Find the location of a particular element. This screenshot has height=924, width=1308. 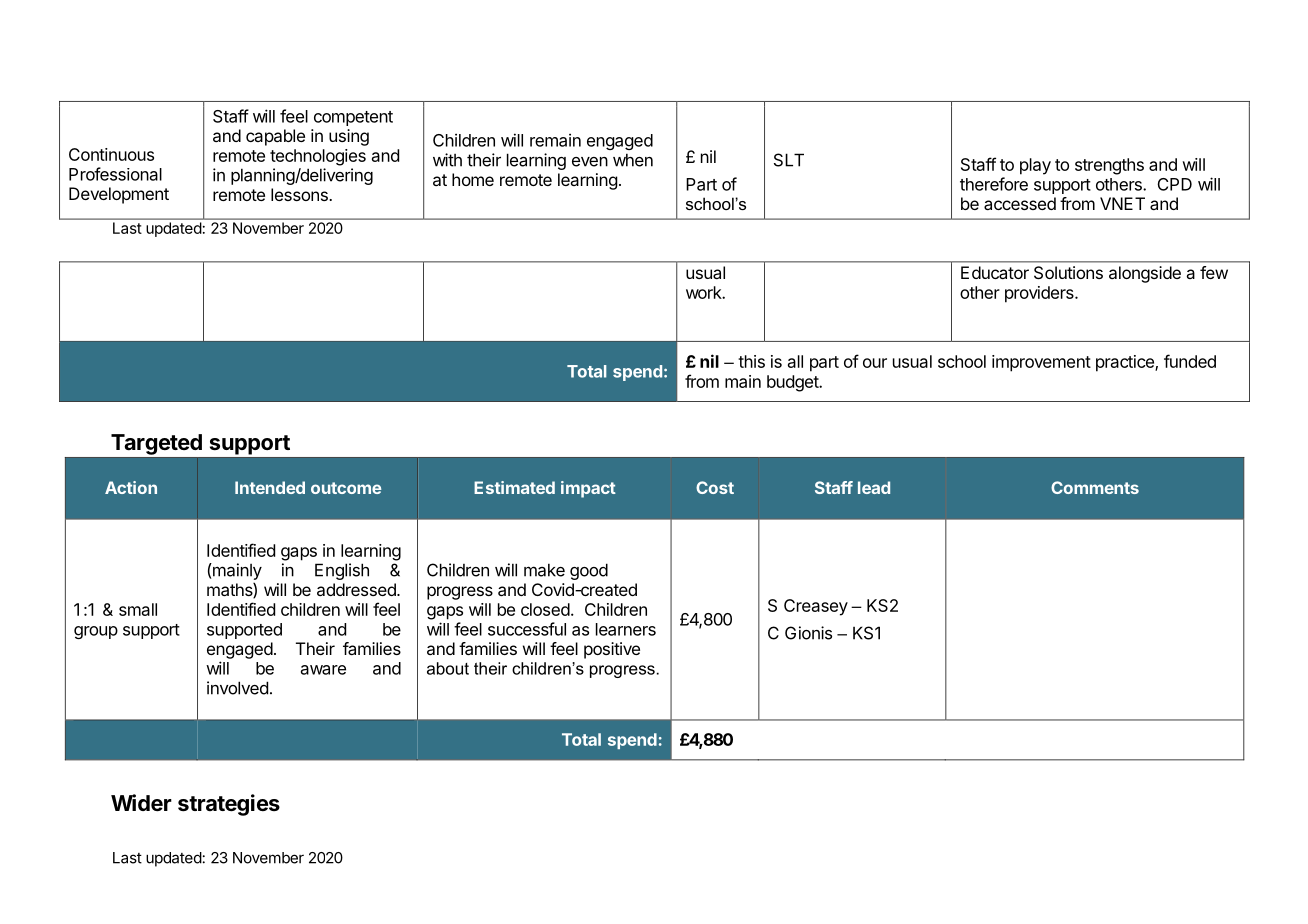

strategies is located at coordinates (229, 805).
